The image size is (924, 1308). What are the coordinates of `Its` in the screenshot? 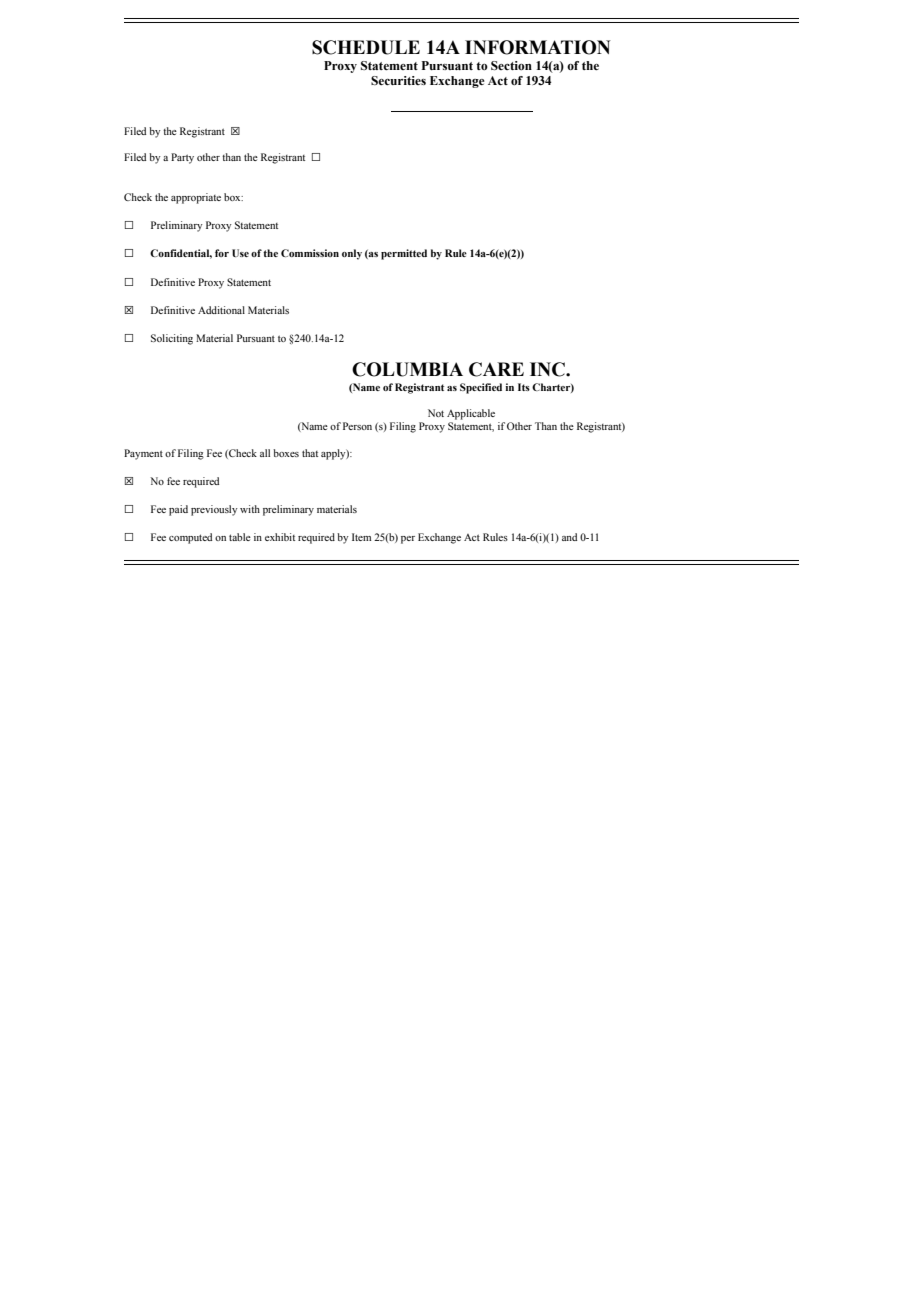 It's located at (524, 387).
